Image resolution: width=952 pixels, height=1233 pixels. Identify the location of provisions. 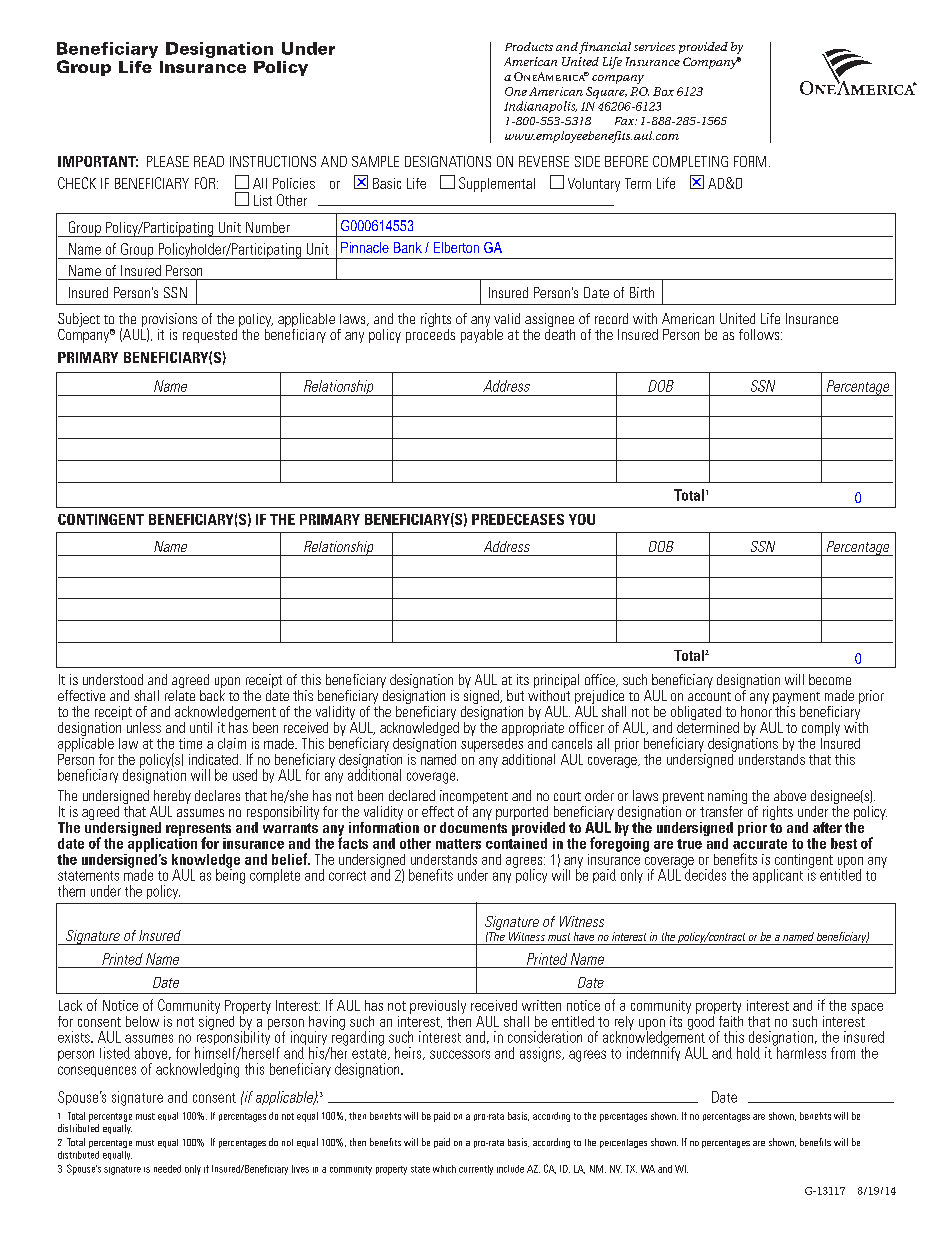
(169, 321).
